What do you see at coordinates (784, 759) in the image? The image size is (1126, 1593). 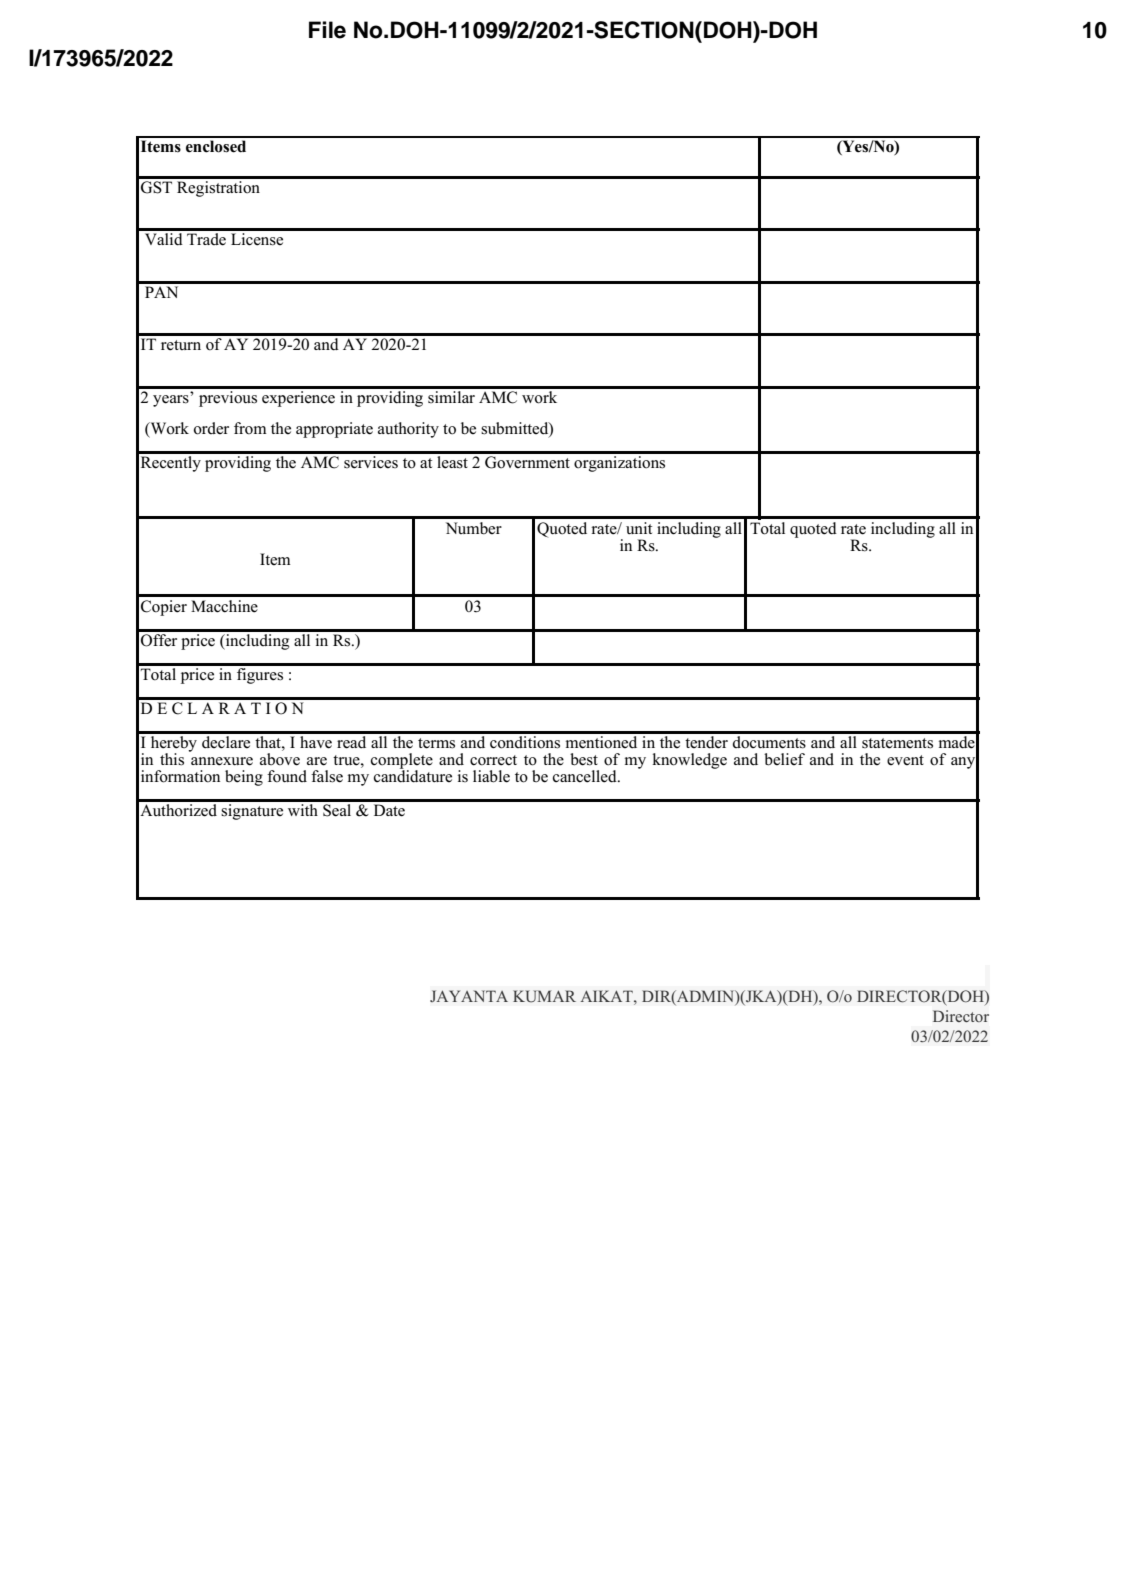 I see `belief` at bounding box center [784, 759].
